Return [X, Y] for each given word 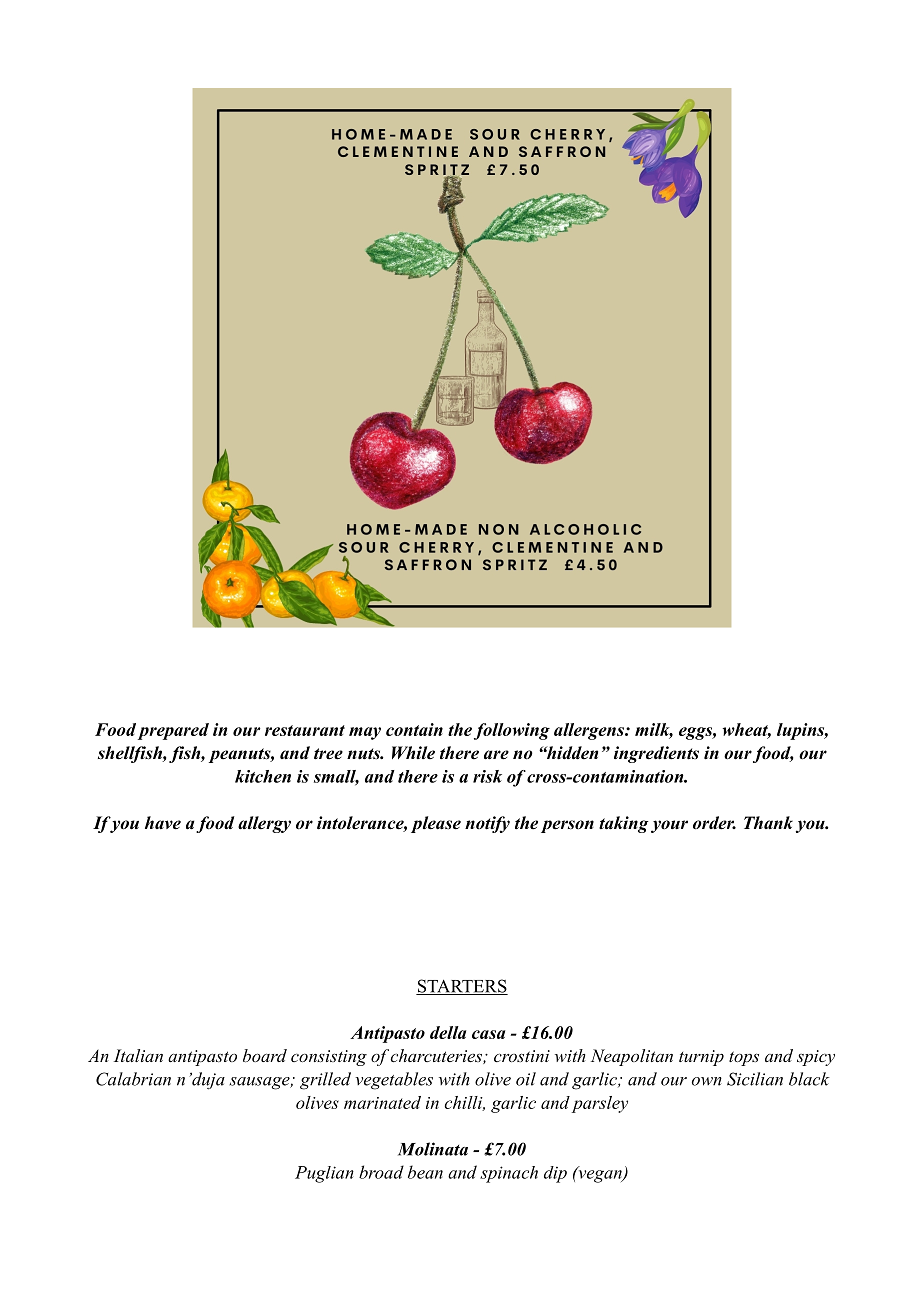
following [512, 731]
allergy [264, 824]
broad [381, 1172]
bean [425, 1172]
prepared [173, 731]
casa [488, 1034]
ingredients [656, 754]
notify [487, 824]
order [714, 823]
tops [744, 1058]
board [265, 1055]
